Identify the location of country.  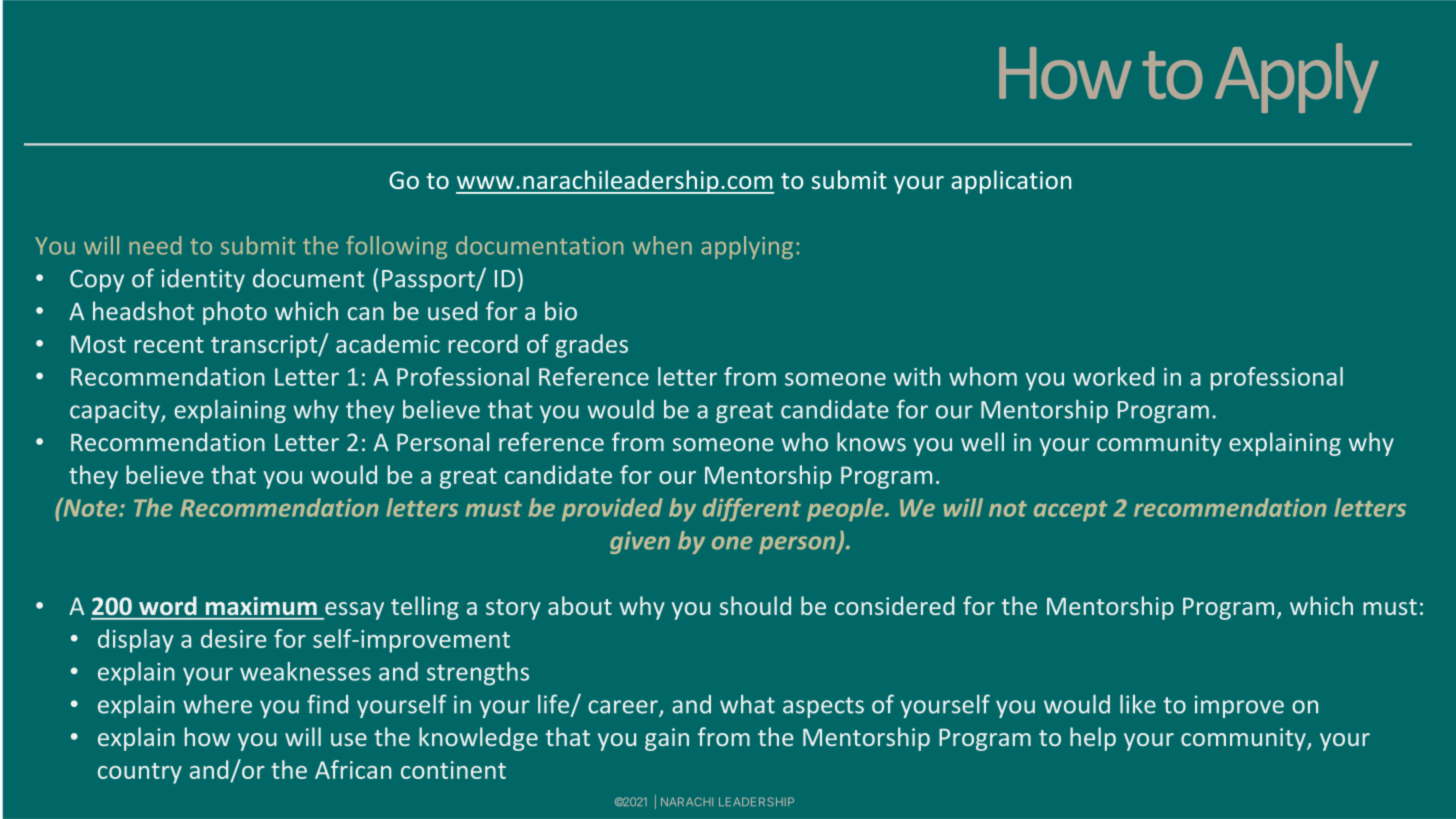
(140, 773).
